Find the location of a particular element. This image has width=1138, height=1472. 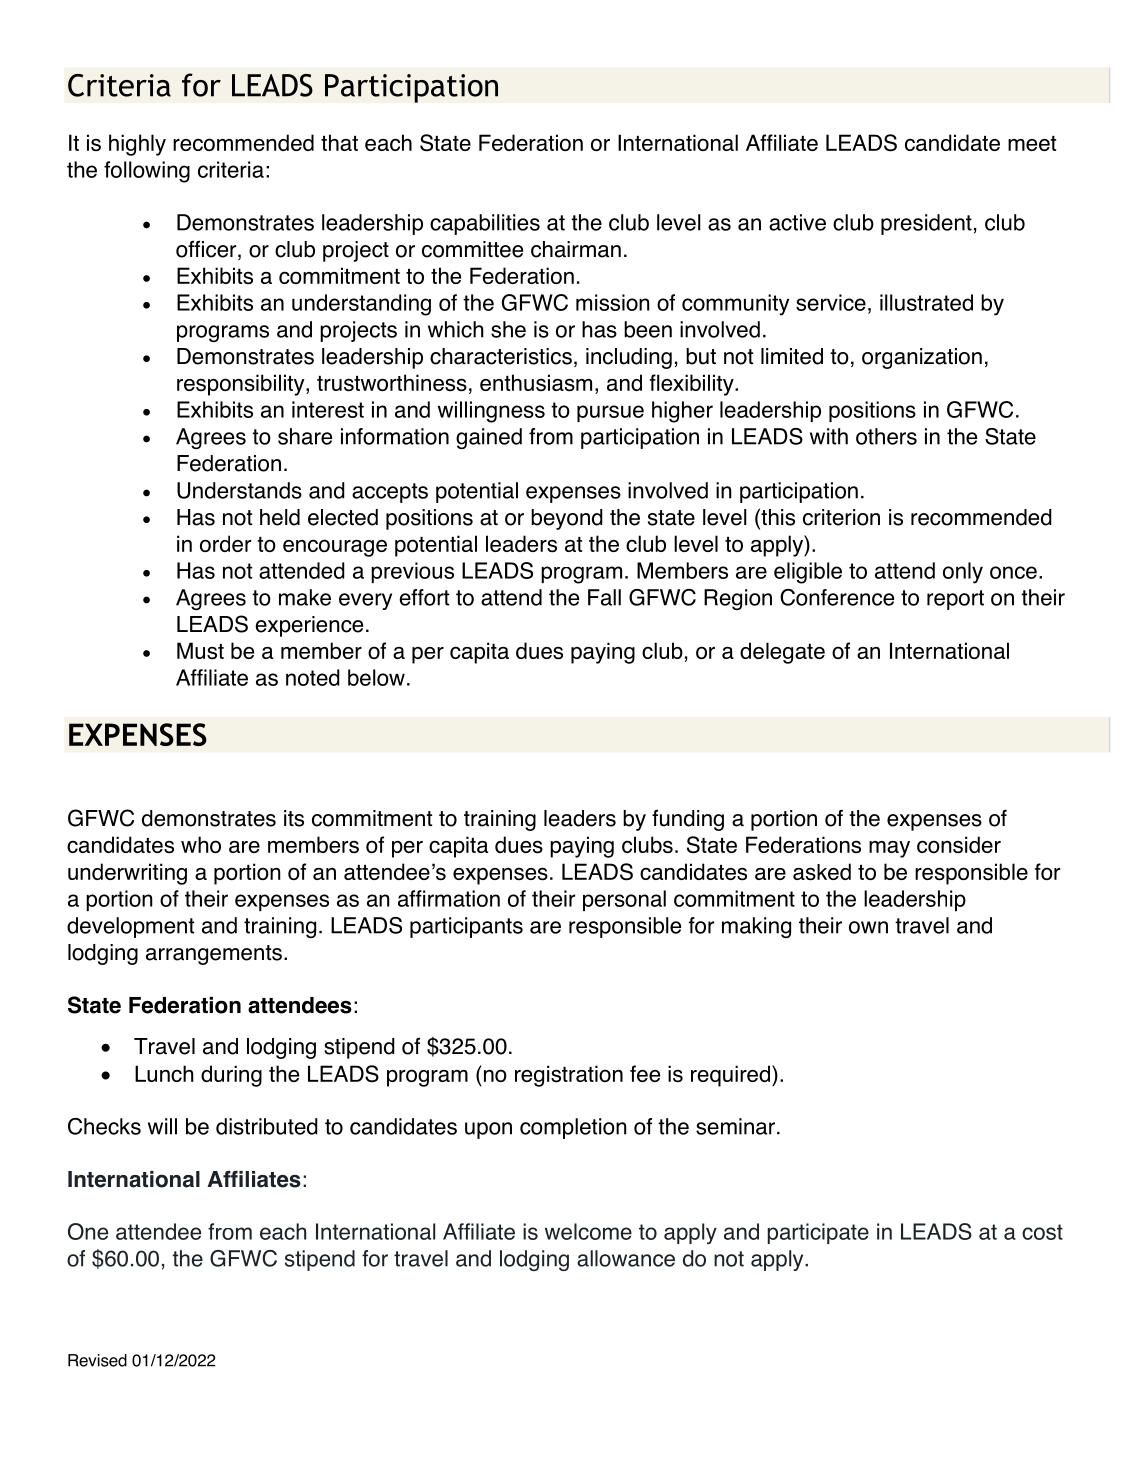

president is located at coordinates (926, 224).
